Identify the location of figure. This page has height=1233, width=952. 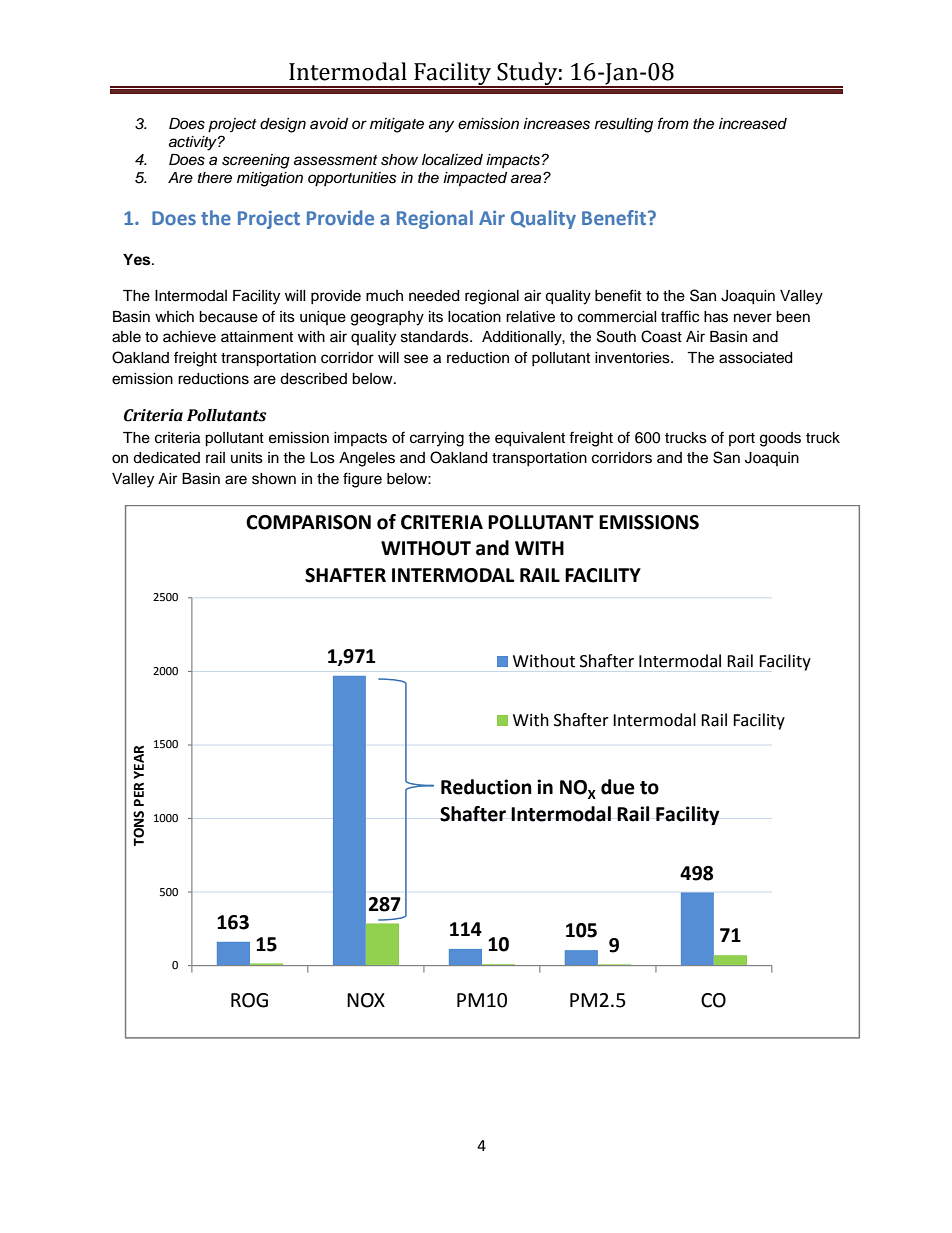
(362, 480).
